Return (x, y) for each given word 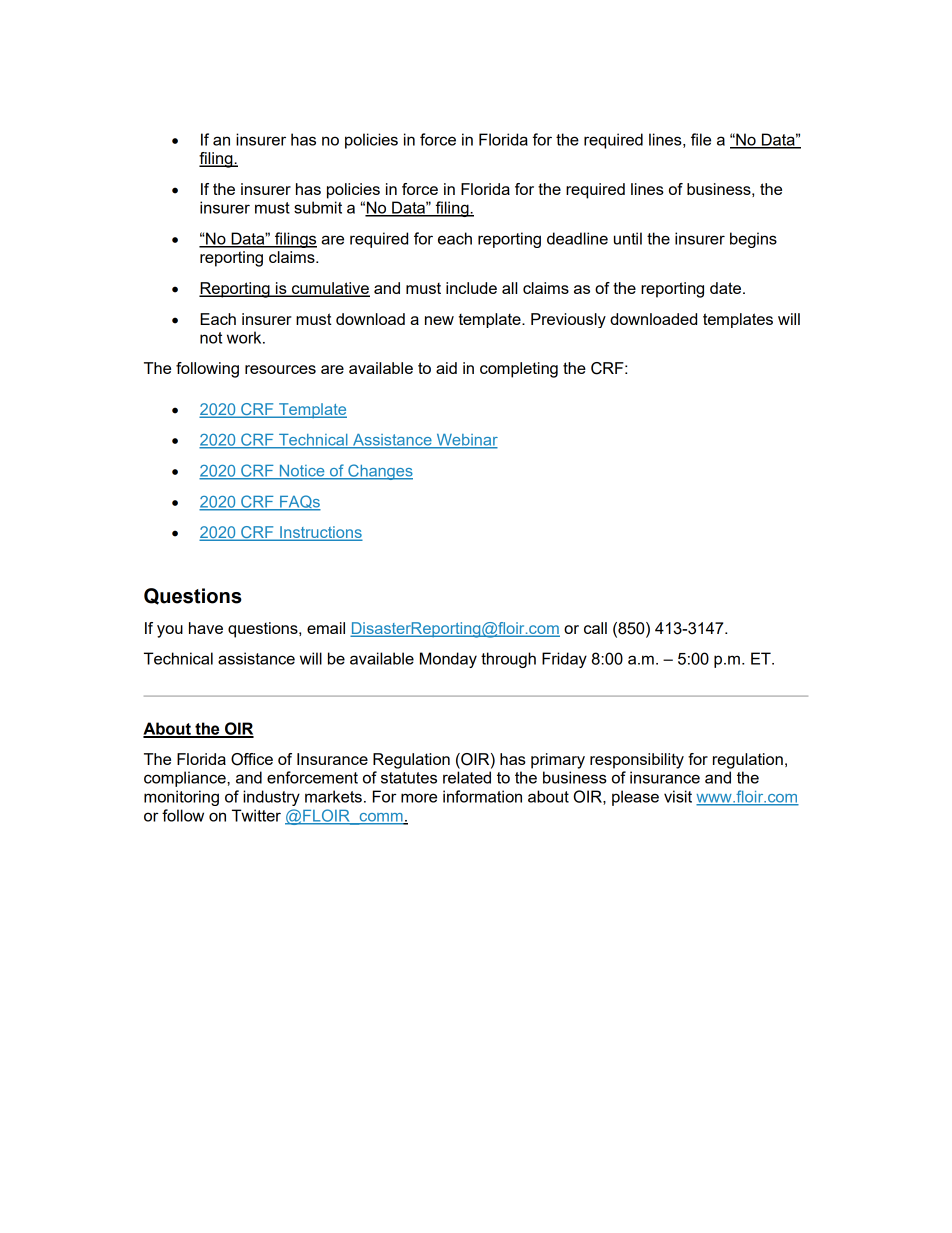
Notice (302, 472)
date (725, 288)
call (595, 628)
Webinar (466, 441)
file (701, 139)
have (206, 628)
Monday (448, 660)
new (439, 320)
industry (271, 798)
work (245, 337)
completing (519, 370)
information (482, 796)
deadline (577, 238)
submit (318, 207)
